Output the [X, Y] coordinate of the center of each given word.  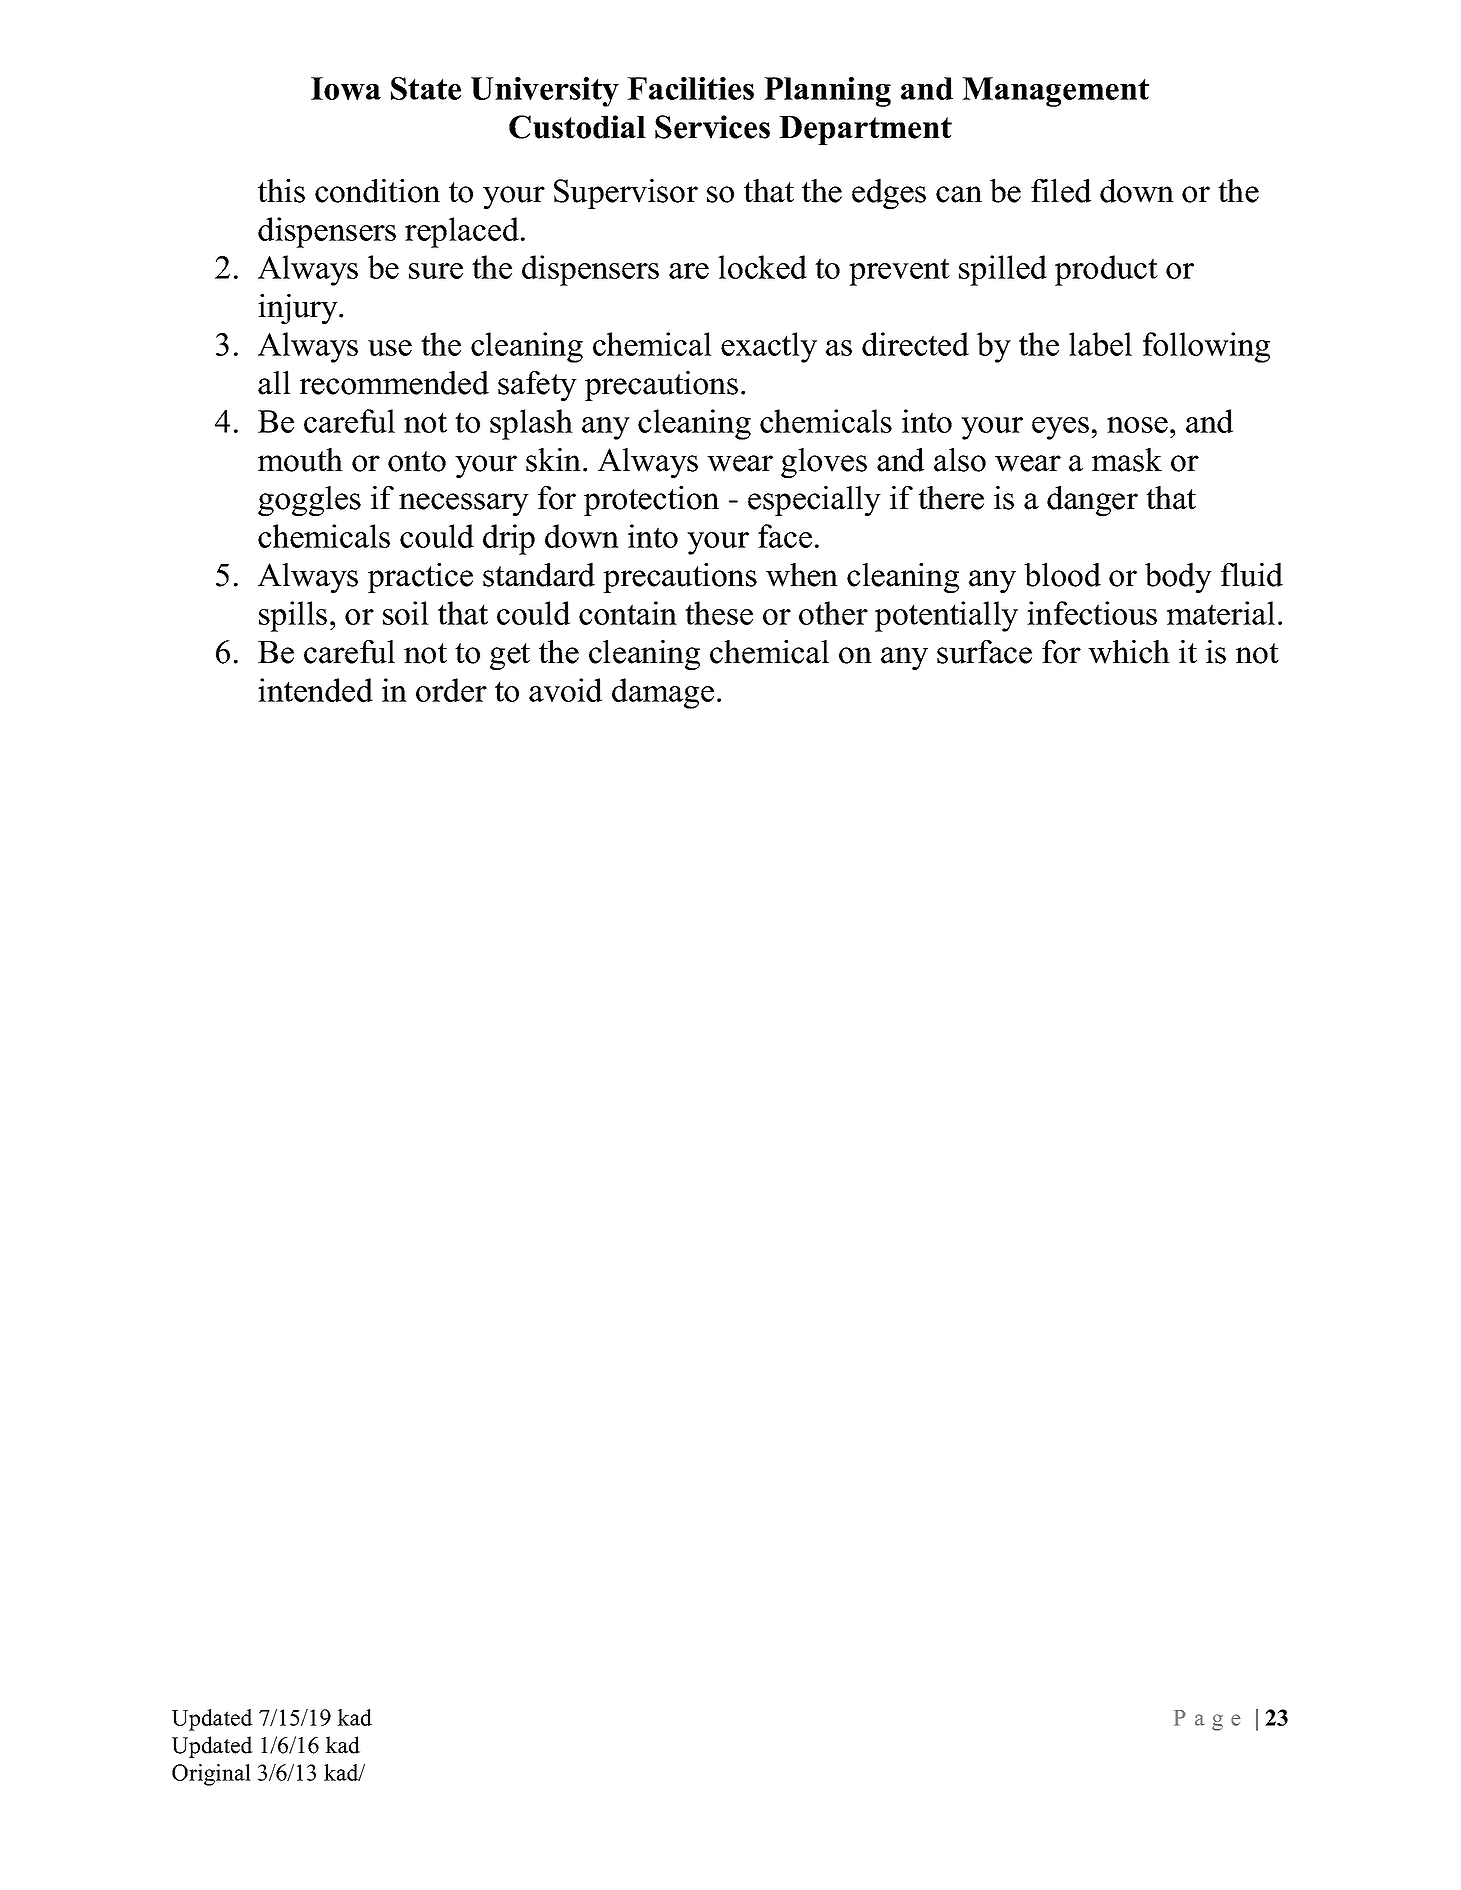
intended [315, 690]
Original [211, 1775]
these [719, 613]
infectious [1092, 613]
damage [663, 693]
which [1129, 652]
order [451, 690]
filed [1061, 191]
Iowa [346, 88]
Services [712, 127]
